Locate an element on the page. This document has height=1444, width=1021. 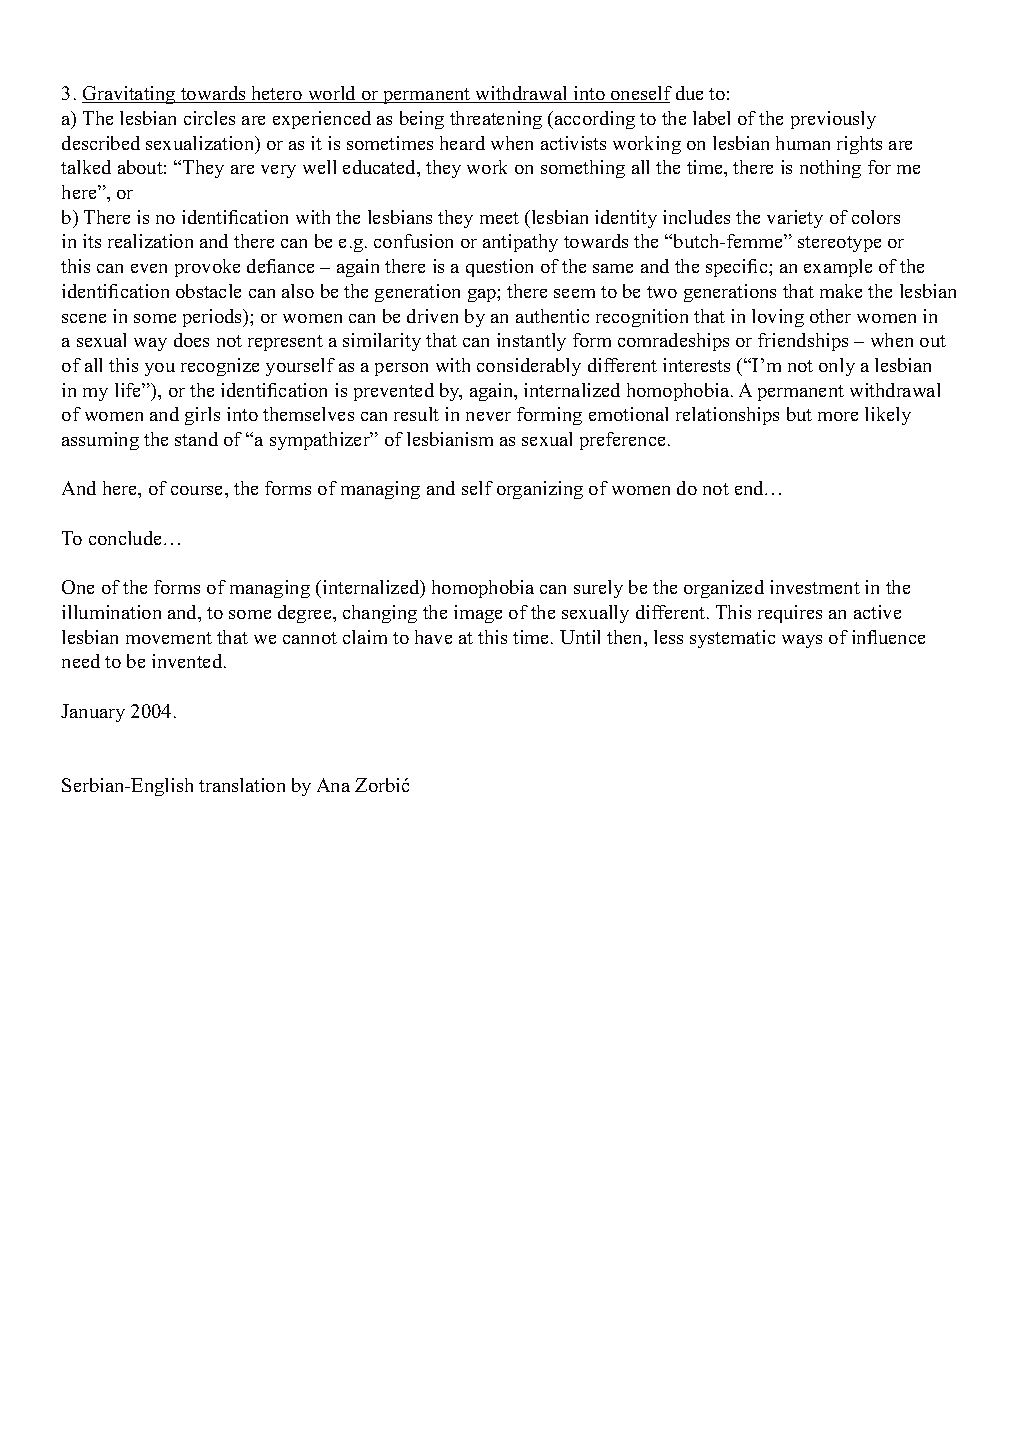
have is located at coordinates (433, 637).
